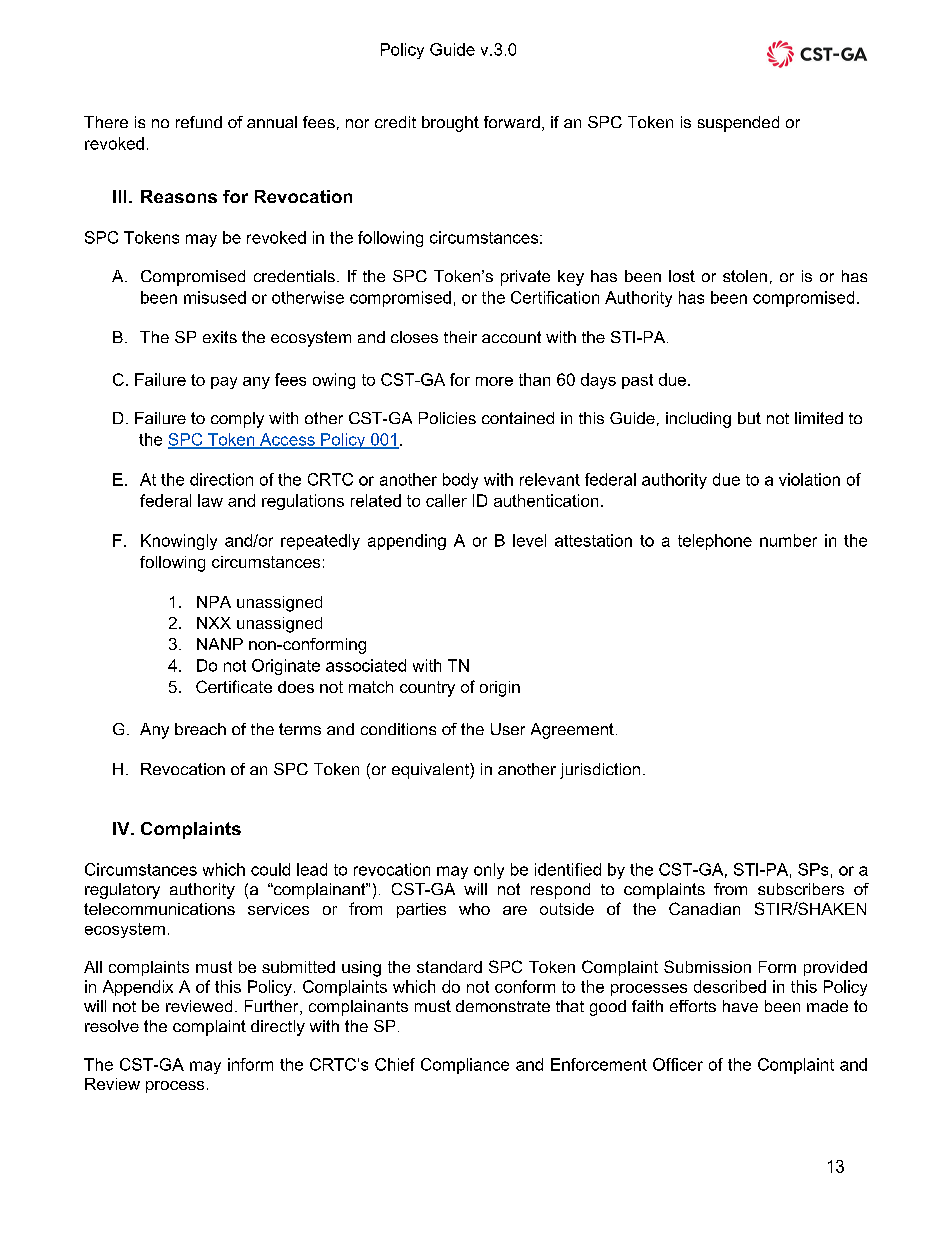 Image resolution: width=952 pixels, height=1233 pixels. I want to click on telephone, so click(715, 542).
